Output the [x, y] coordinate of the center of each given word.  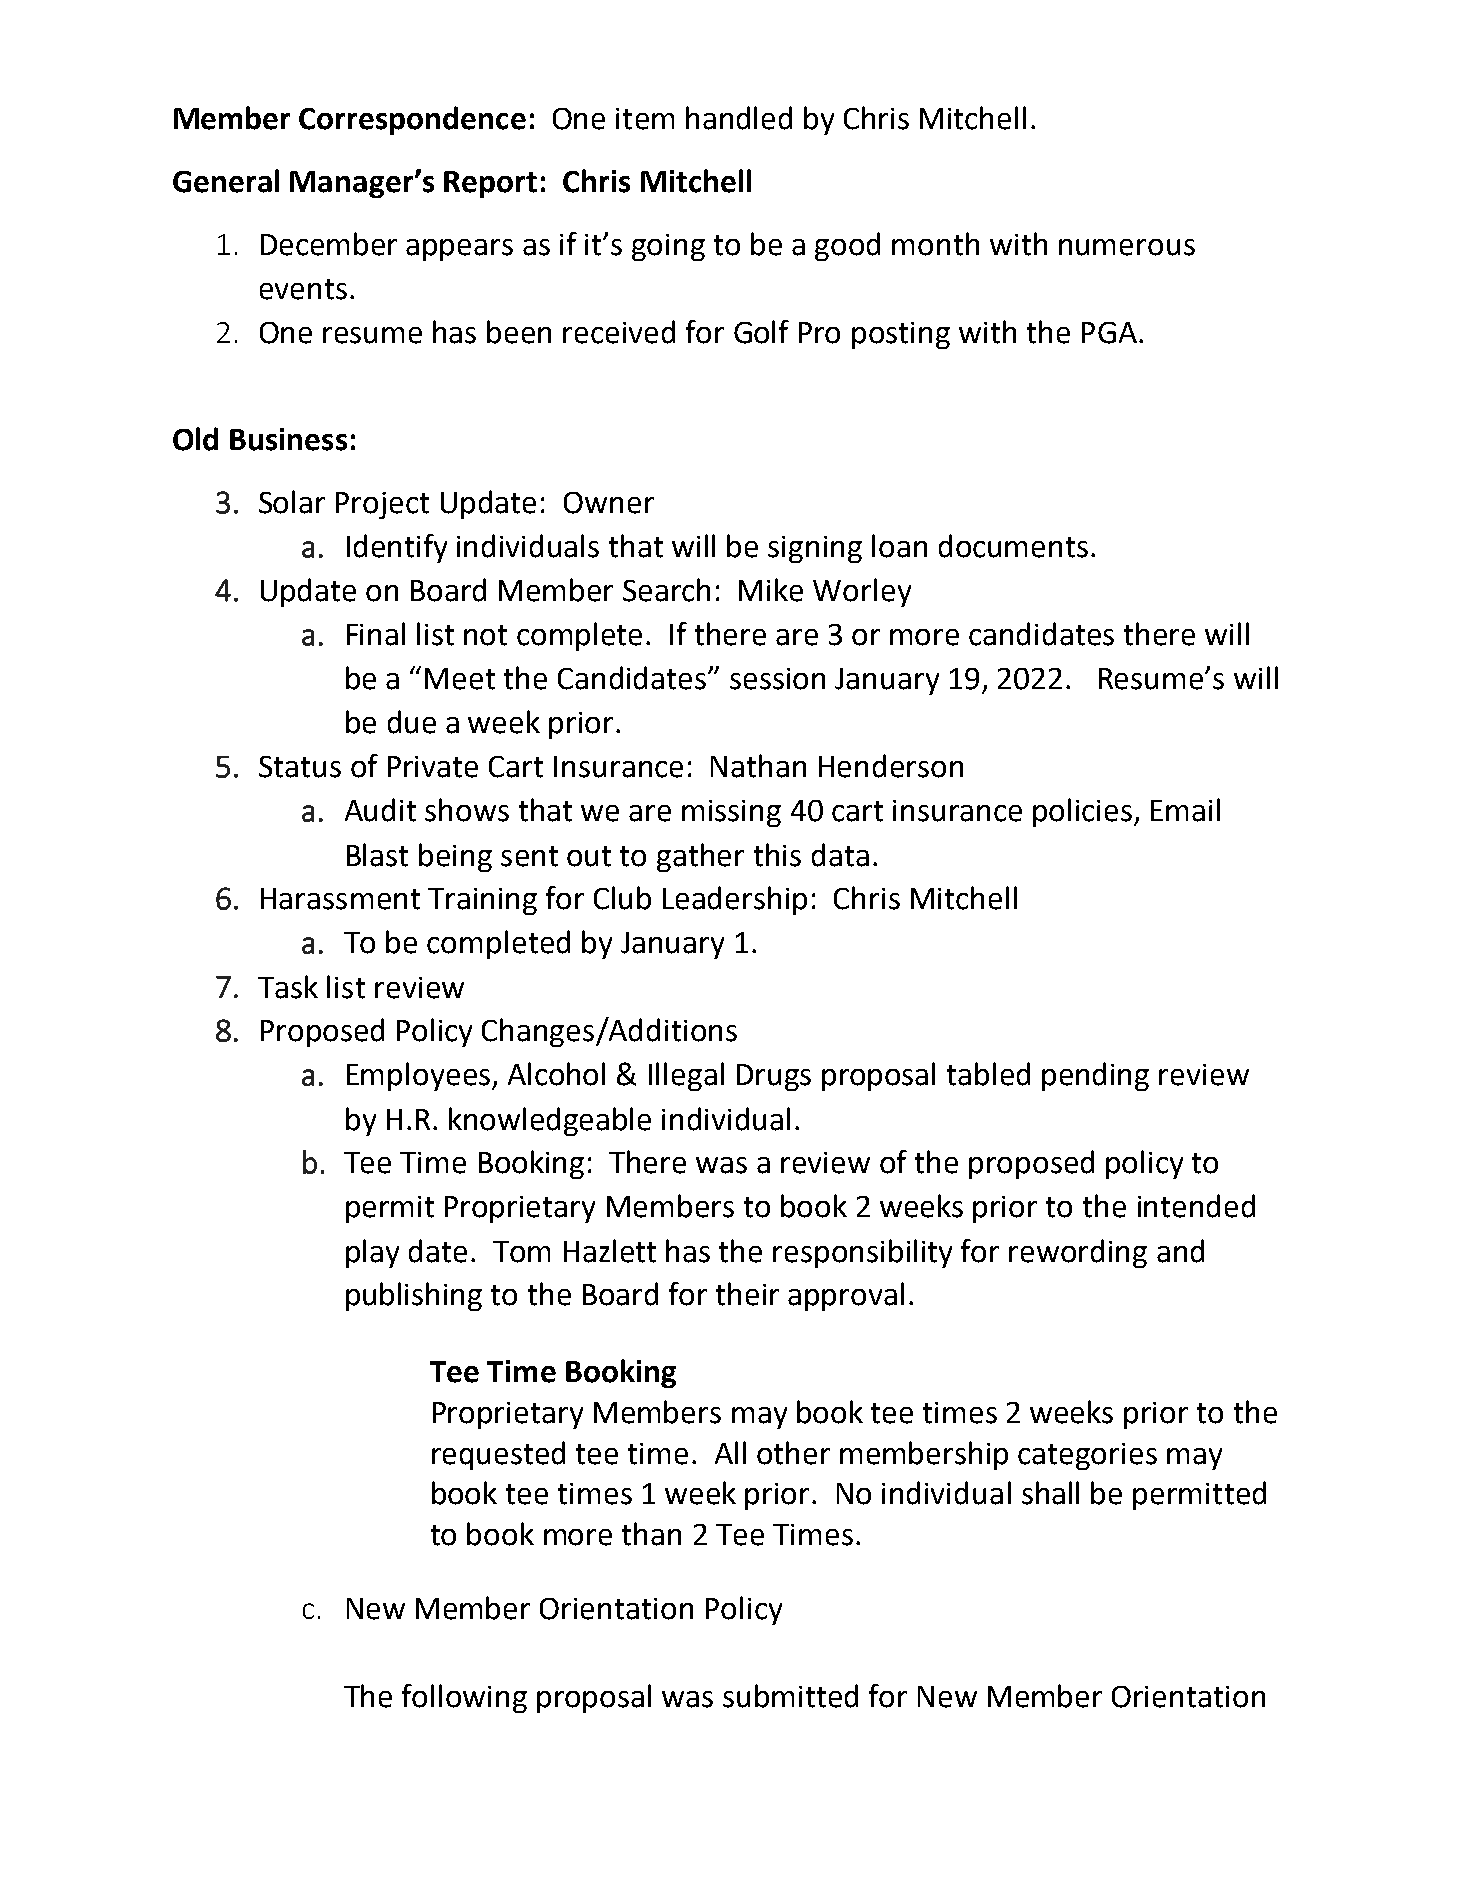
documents [1013, 546]
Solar [292, 502]
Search [666, 590]
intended [1196, 1206]
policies [1084, 812]
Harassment [340, 899]
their [747, 1294]
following [464, 1698]
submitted [790, 1696]
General [226, 181]
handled [739, 118]
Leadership [735, 900]
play [372, 1253]
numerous [1127, 247]
